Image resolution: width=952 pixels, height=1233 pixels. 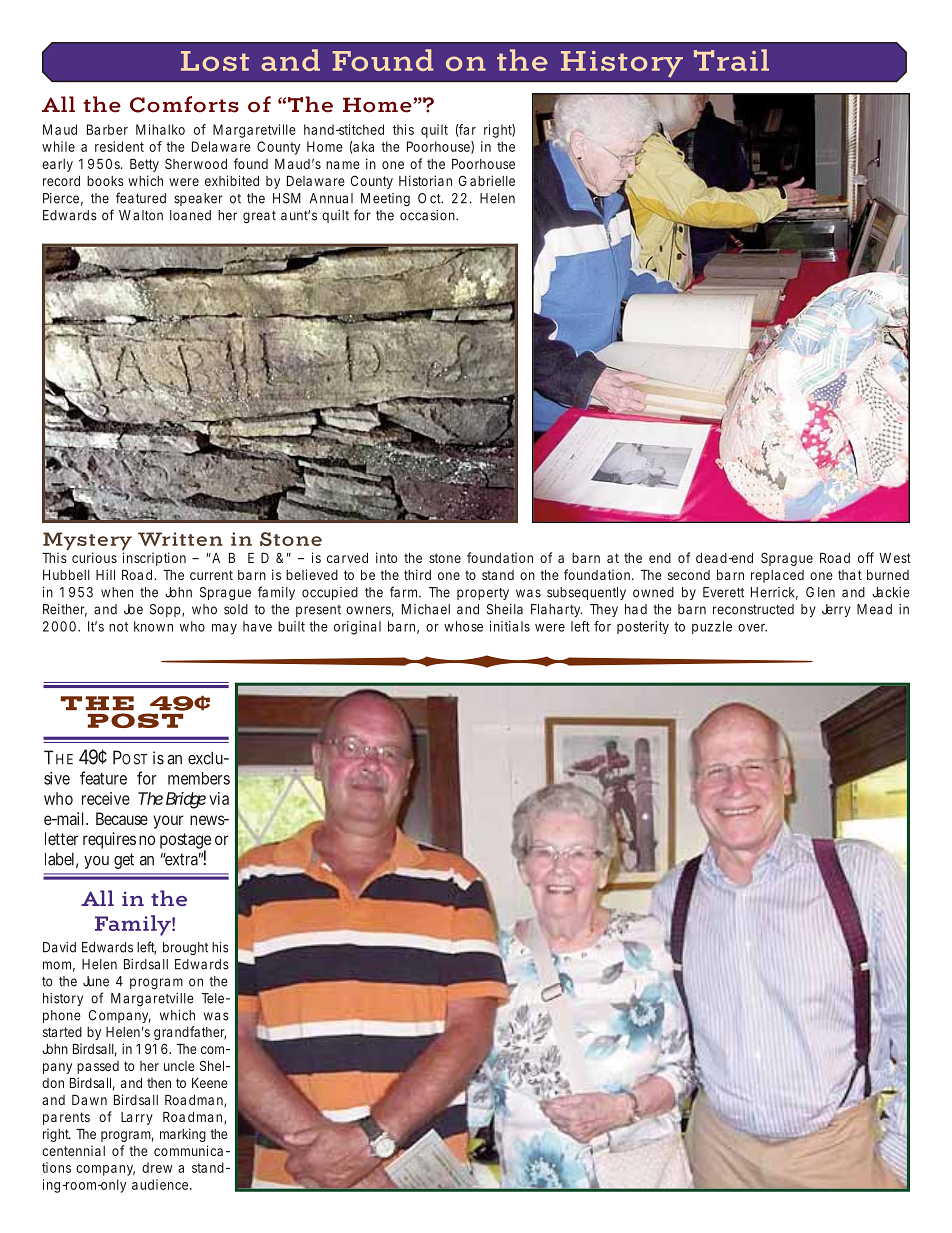 What do you see at coordinates (185, 948) in the screenshot?
I see `brought` at bounding box center [185, 948].
